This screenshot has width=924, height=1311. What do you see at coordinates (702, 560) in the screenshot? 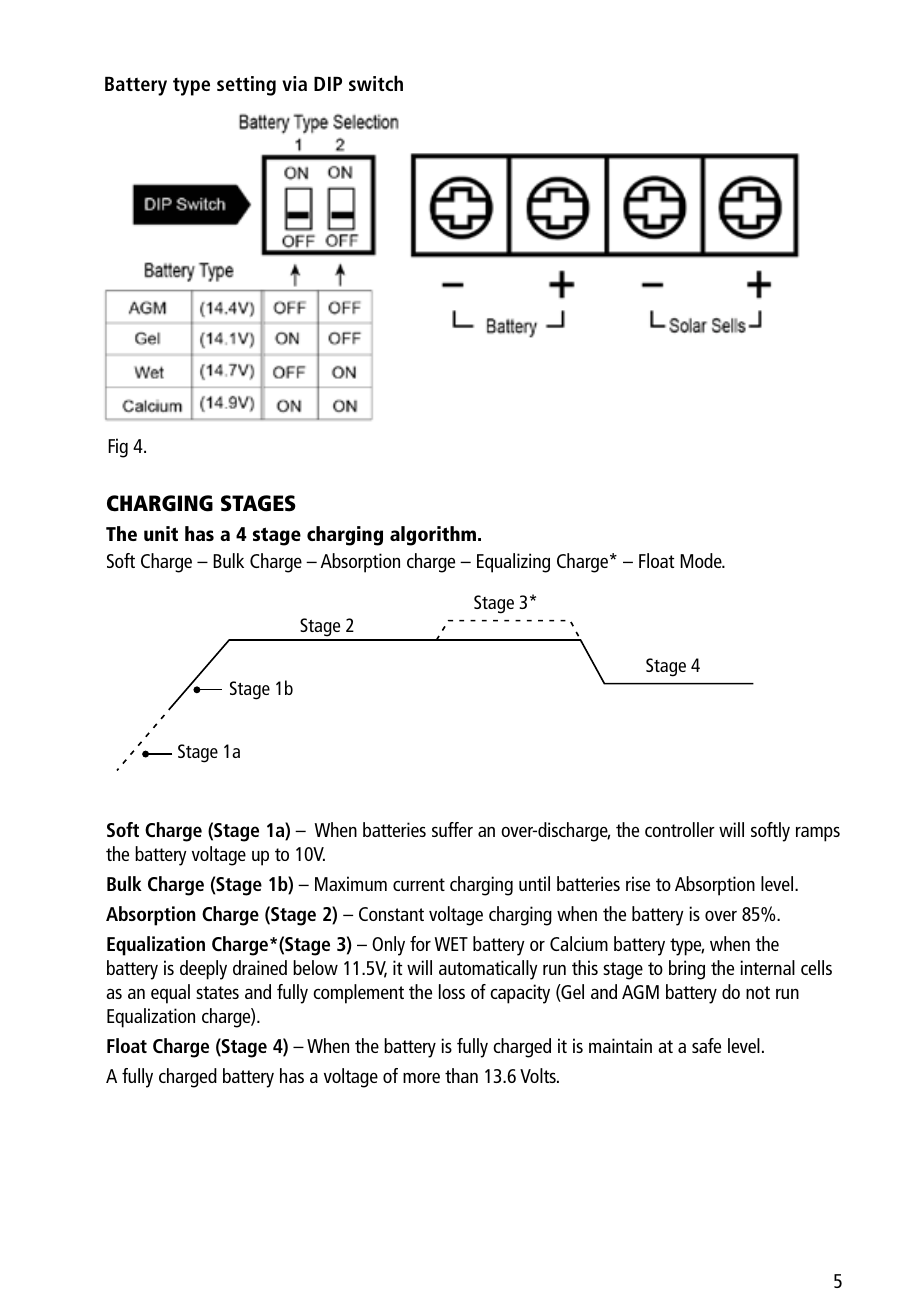
I see `Mode` at bounding box center [702, 560].
